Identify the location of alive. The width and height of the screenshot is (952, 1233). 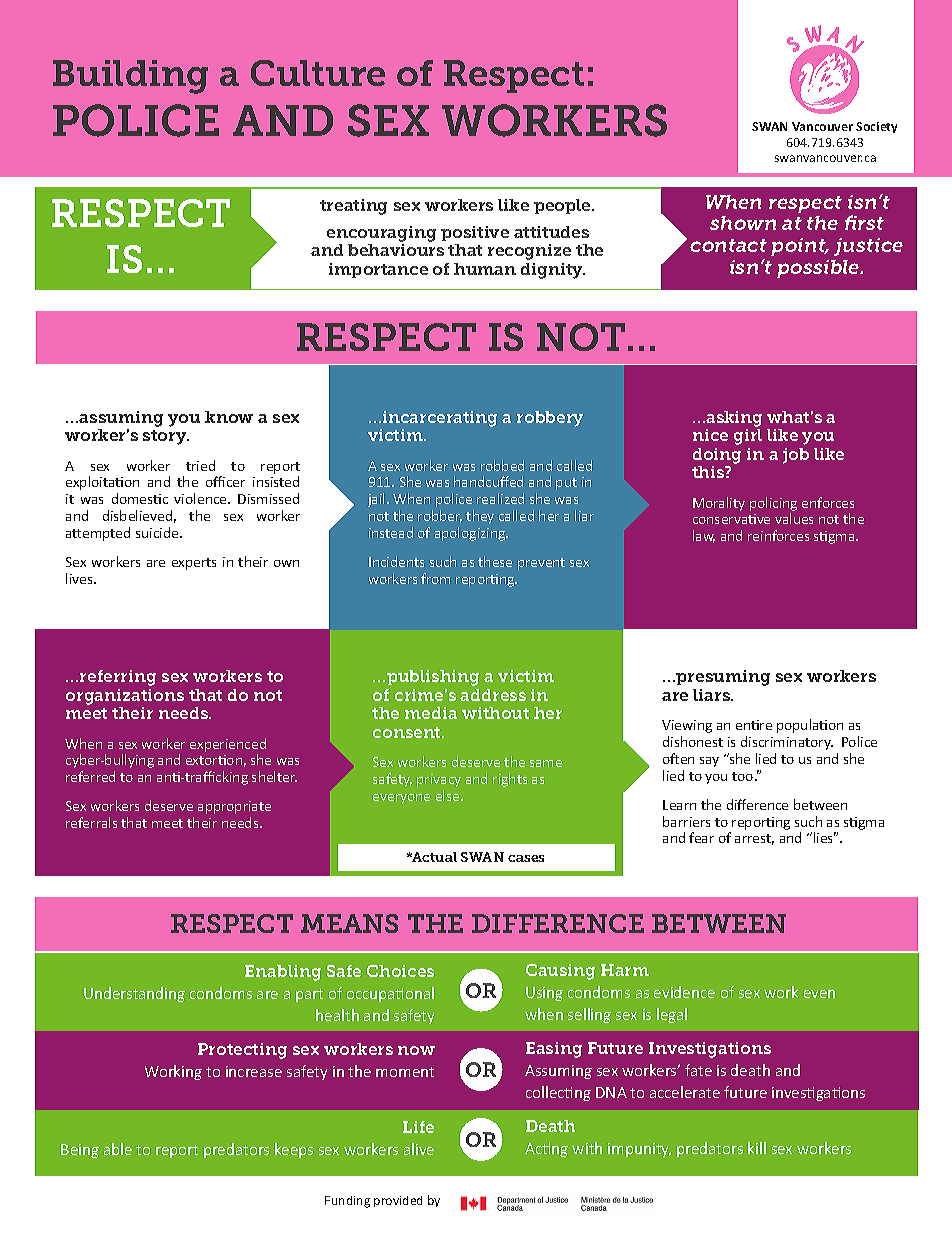
(419, 1149).
